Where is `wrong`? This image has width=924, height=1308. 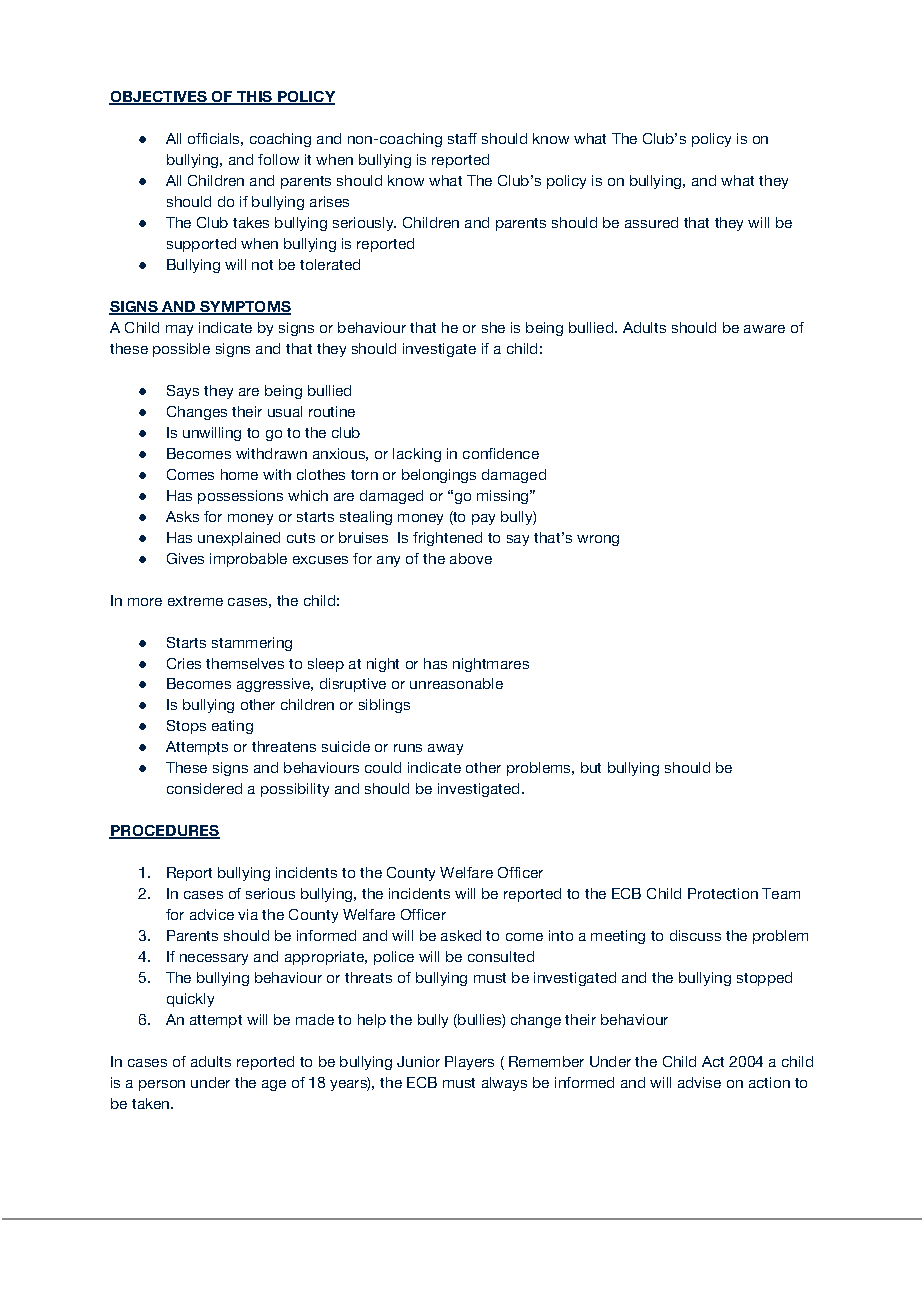 wrong is located at coordinates (598, 540).
